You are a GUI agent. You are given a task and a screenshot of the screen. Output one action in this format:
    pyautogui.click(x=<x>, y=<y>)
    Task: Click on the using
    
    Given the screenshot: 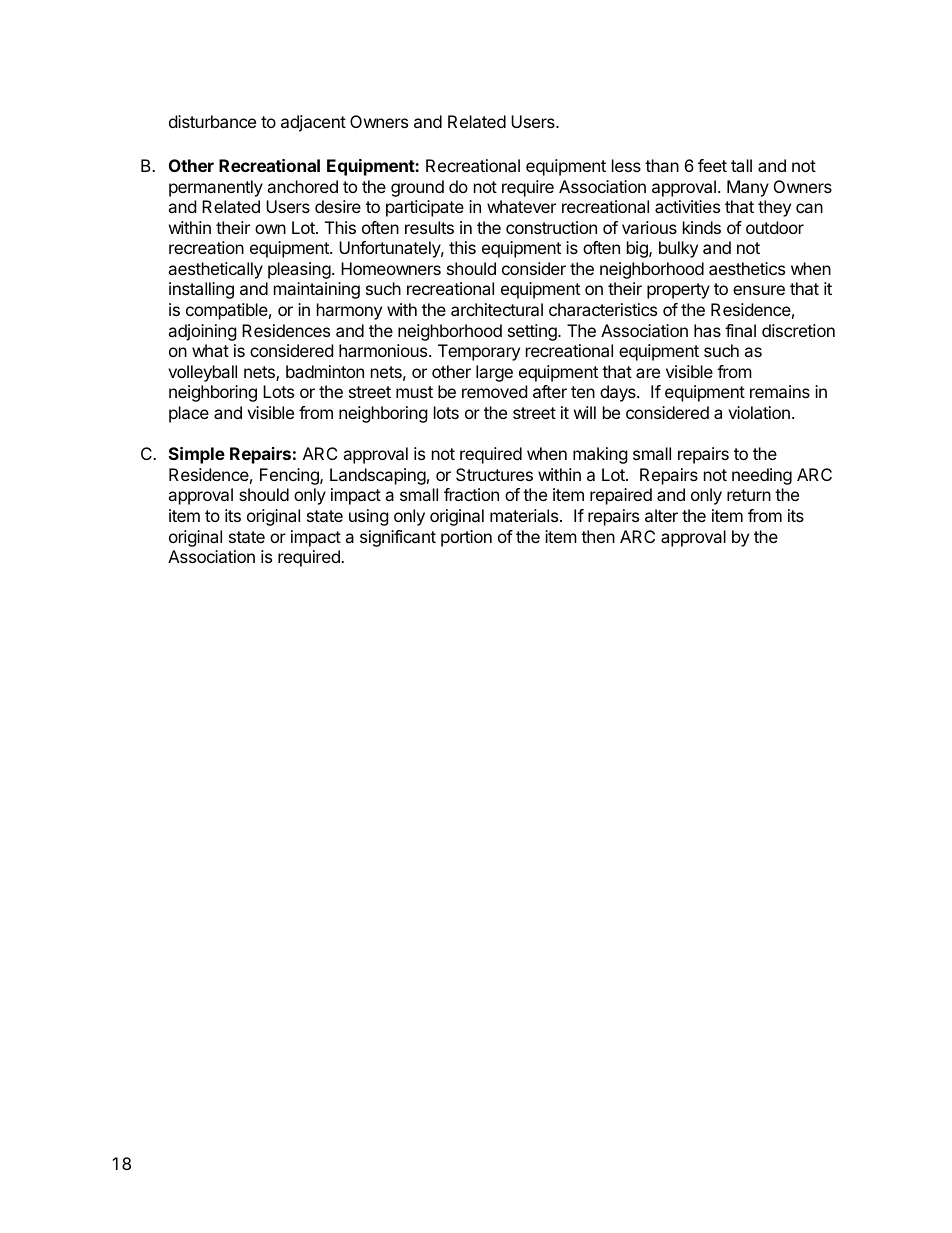 What is the action you would take?
    pyautogui.click(x=369, y=517)
